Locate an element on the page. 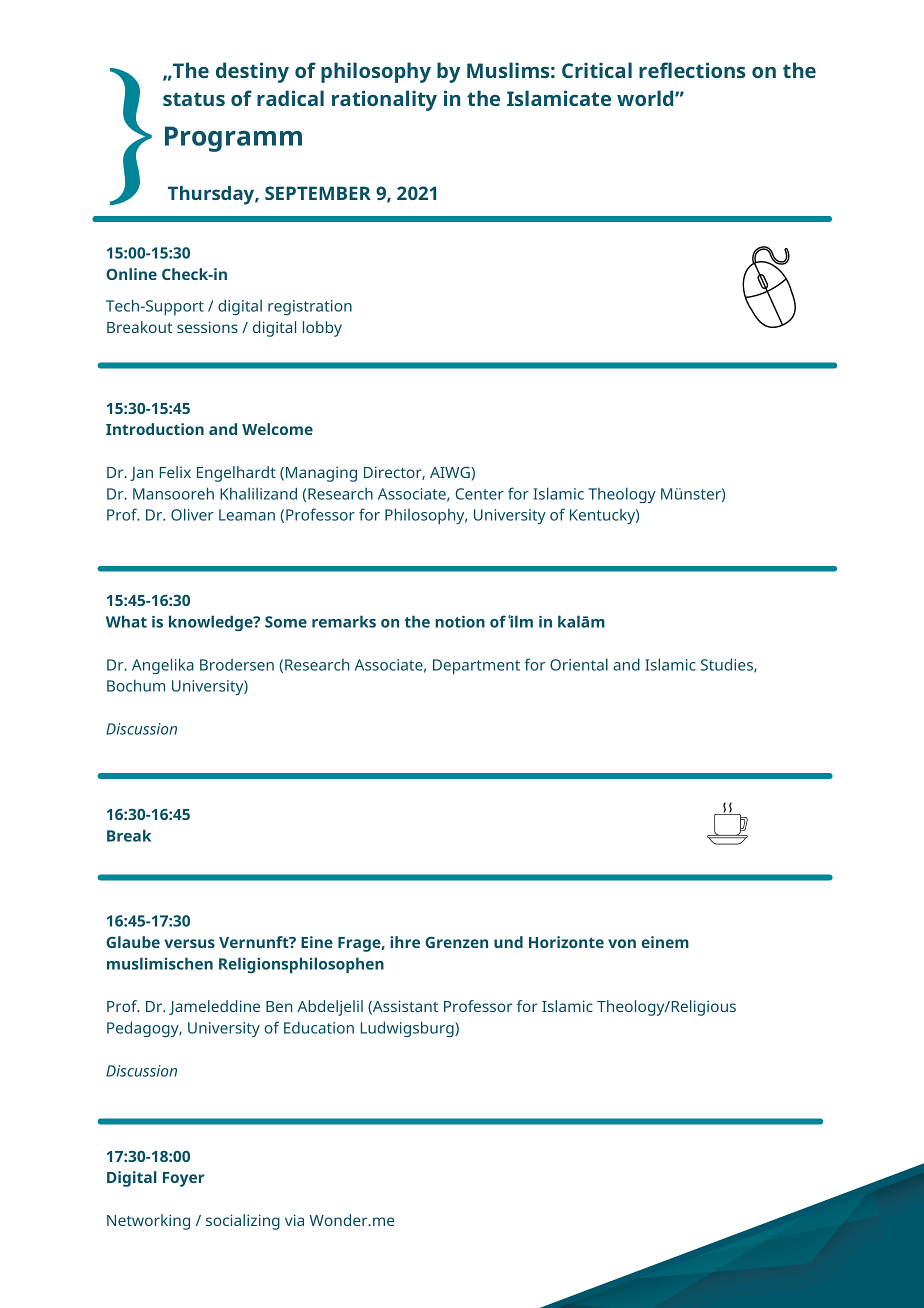  status is located at coordinates (194, 99).
